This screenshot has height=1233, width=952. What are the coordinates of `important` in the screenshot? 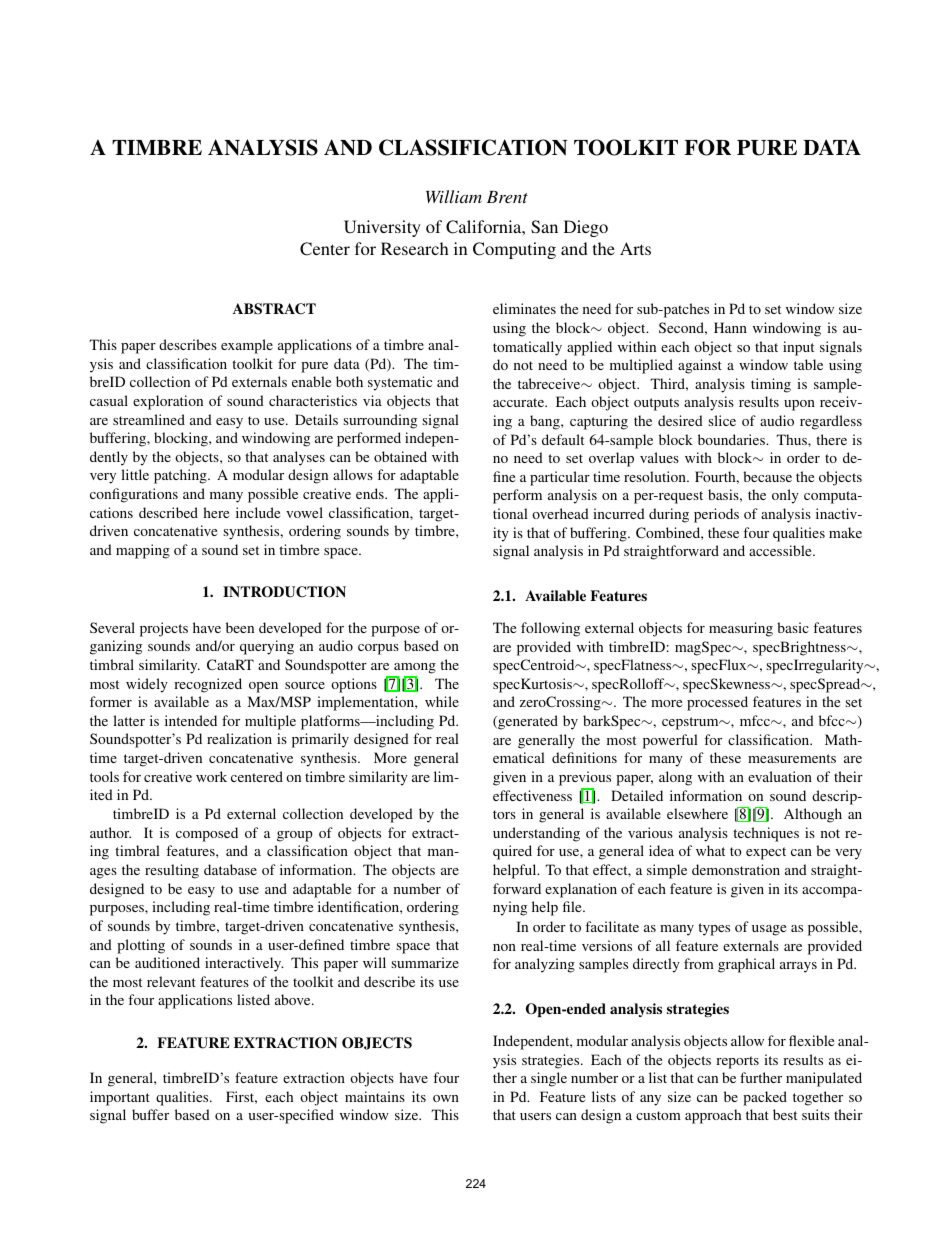 It's located at (120, 1098).
